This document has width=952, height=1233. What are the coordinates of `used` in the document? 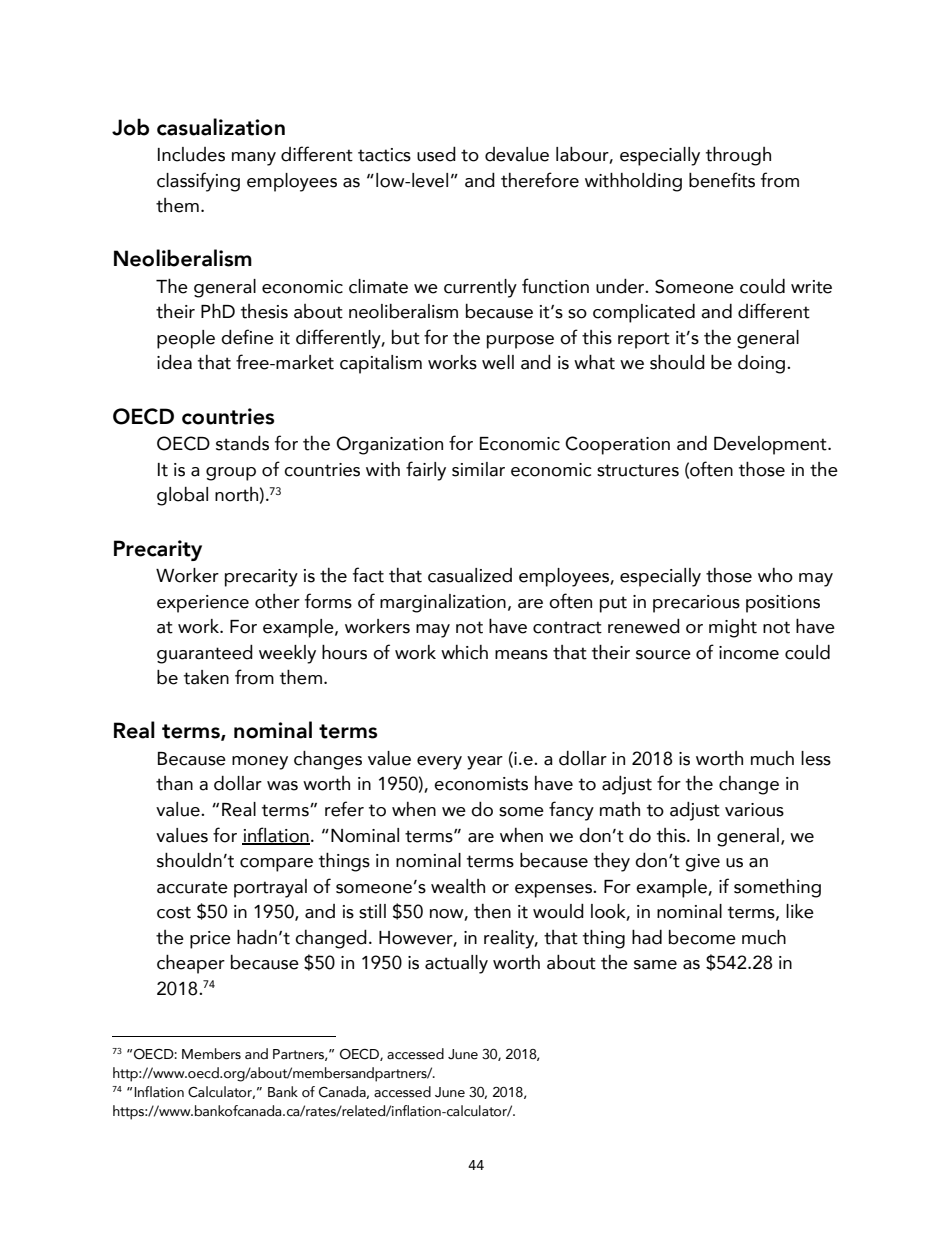 It's located at (436, 154).
